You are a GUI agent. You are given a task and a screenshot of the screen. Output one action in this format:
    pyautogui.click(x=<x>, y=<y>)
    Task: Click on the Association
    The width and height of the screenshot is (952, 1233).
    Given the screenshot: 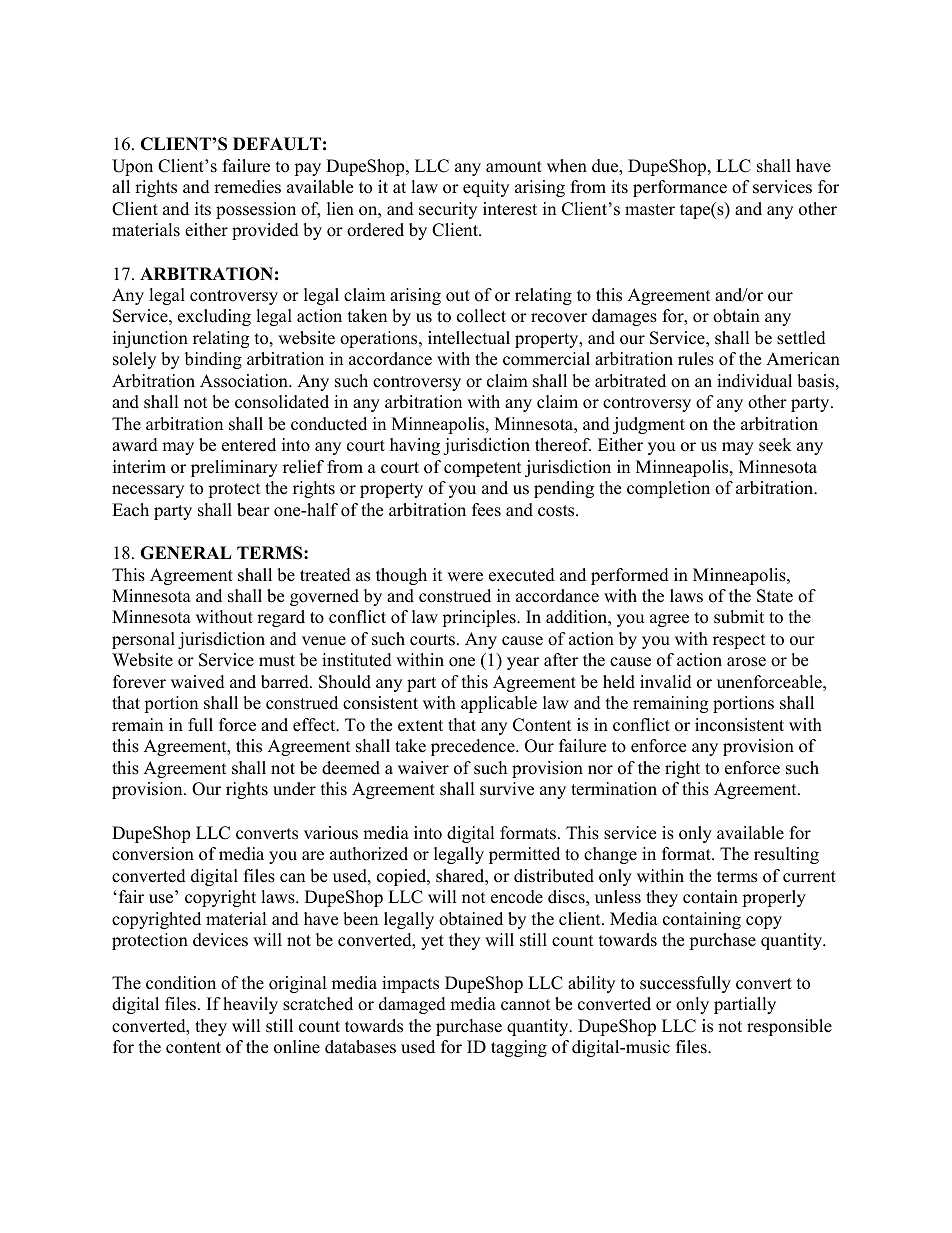 What is the action you would take?
    pyautogui.click(x=245, y=381)
